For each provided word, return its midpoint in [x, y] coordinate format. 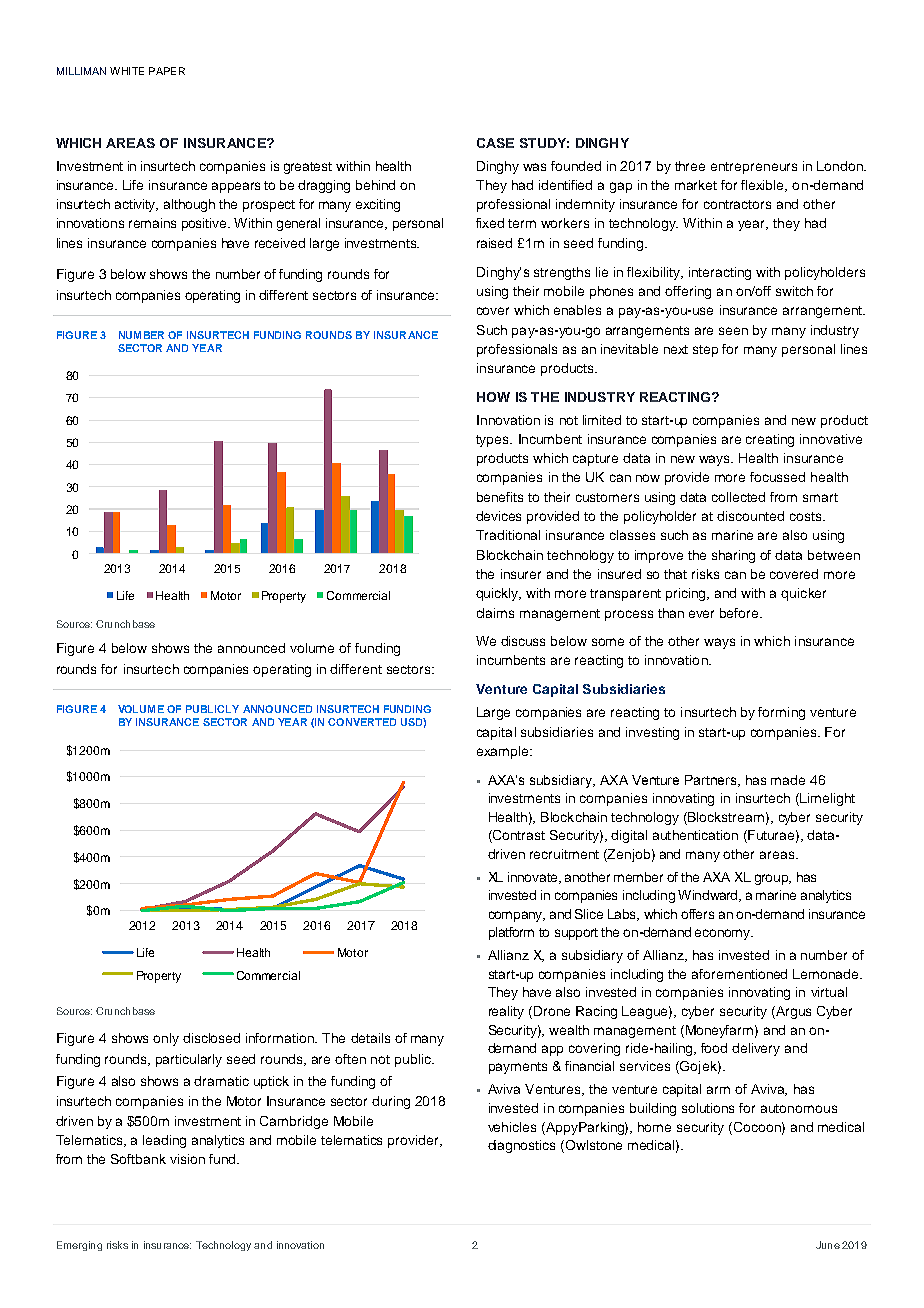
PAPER [167, 71]
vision [187, 1159]
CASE [495, 143]
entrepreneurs [754, 168]
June [828, 1245]
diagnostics [521, 1146]
